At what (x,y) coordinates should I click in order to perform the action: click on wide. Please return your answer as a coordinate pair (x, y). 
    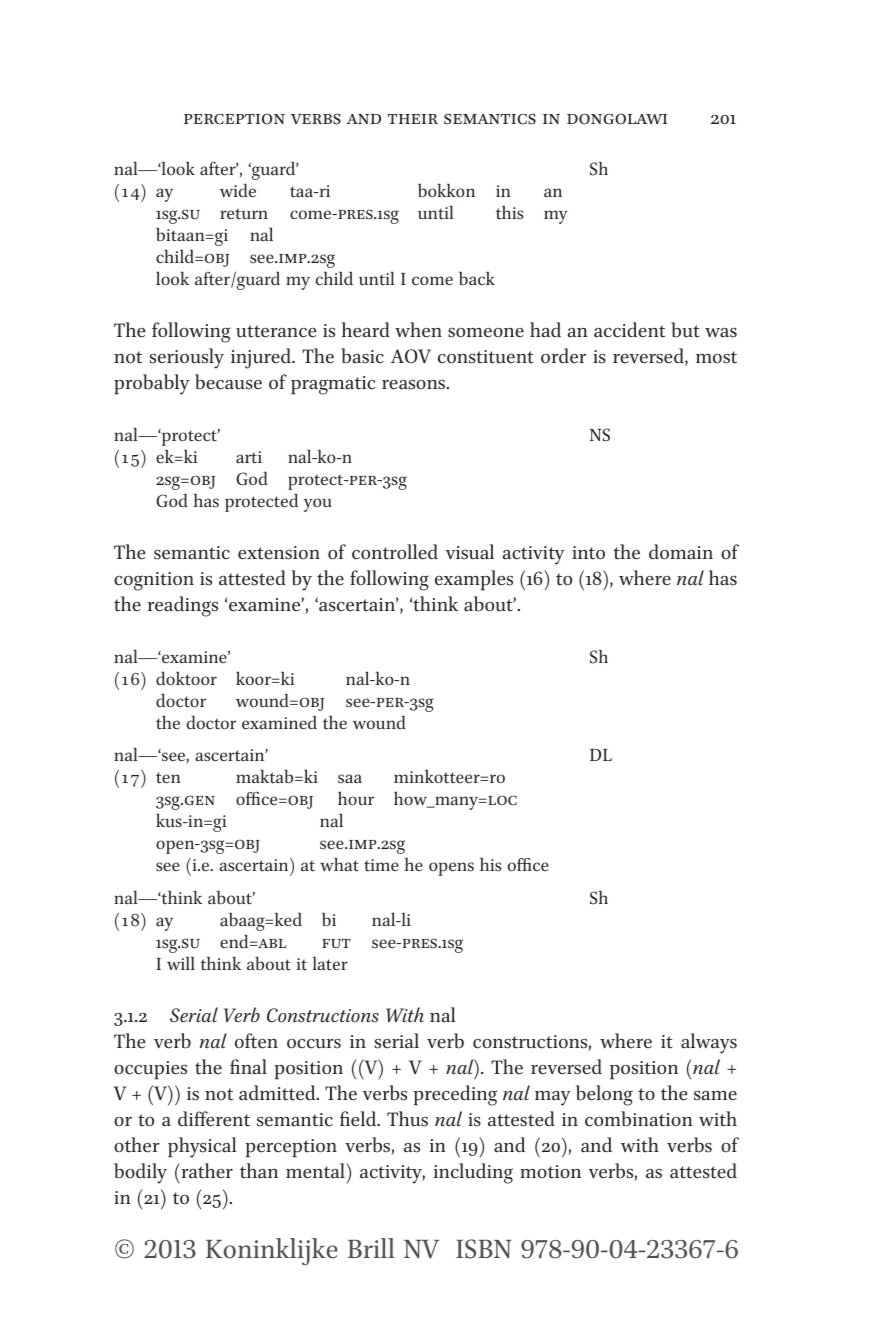
    Looking at the image, I should click on (238, 190).
